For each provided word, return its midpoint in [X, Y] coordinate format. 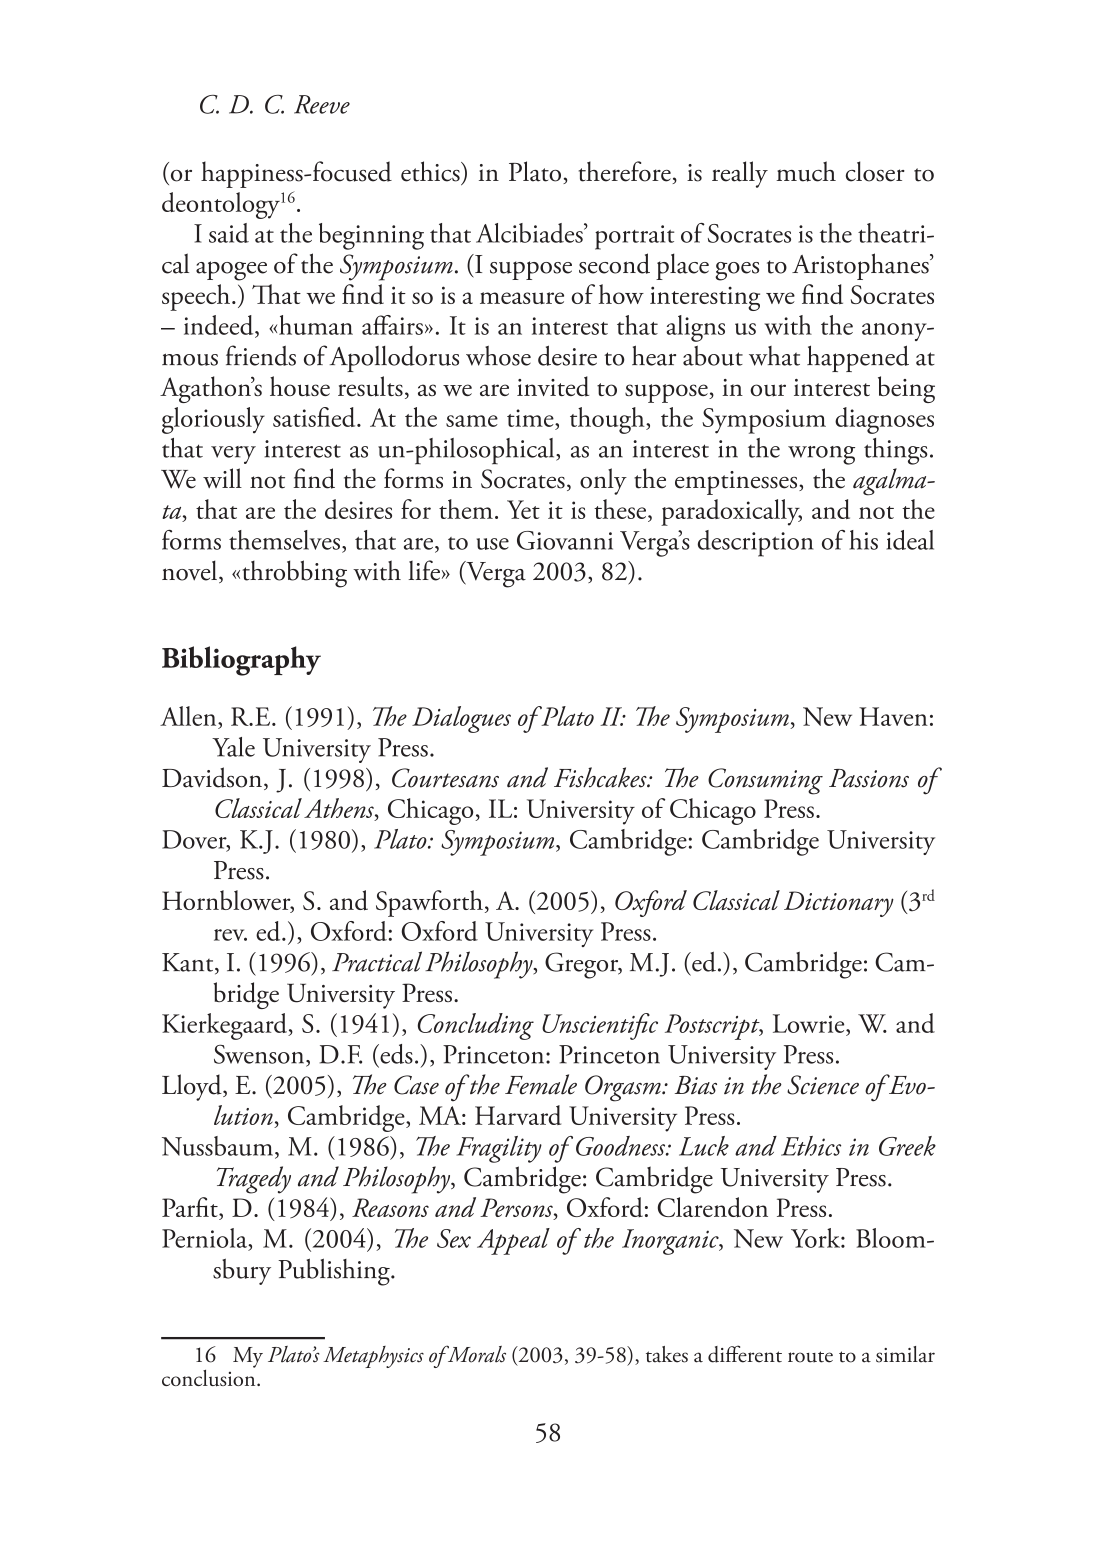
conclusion [210, 1377]
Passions [869, 778]
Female [541, 1084]
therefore [626, 172]
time [531, 418]
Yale [233, 747]
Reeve [322, 104]
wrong [821, 455]
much [806, 171]
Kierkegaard [225, 1026]
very [233, 455]
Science [823, 1085]
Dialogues [461, 719]
